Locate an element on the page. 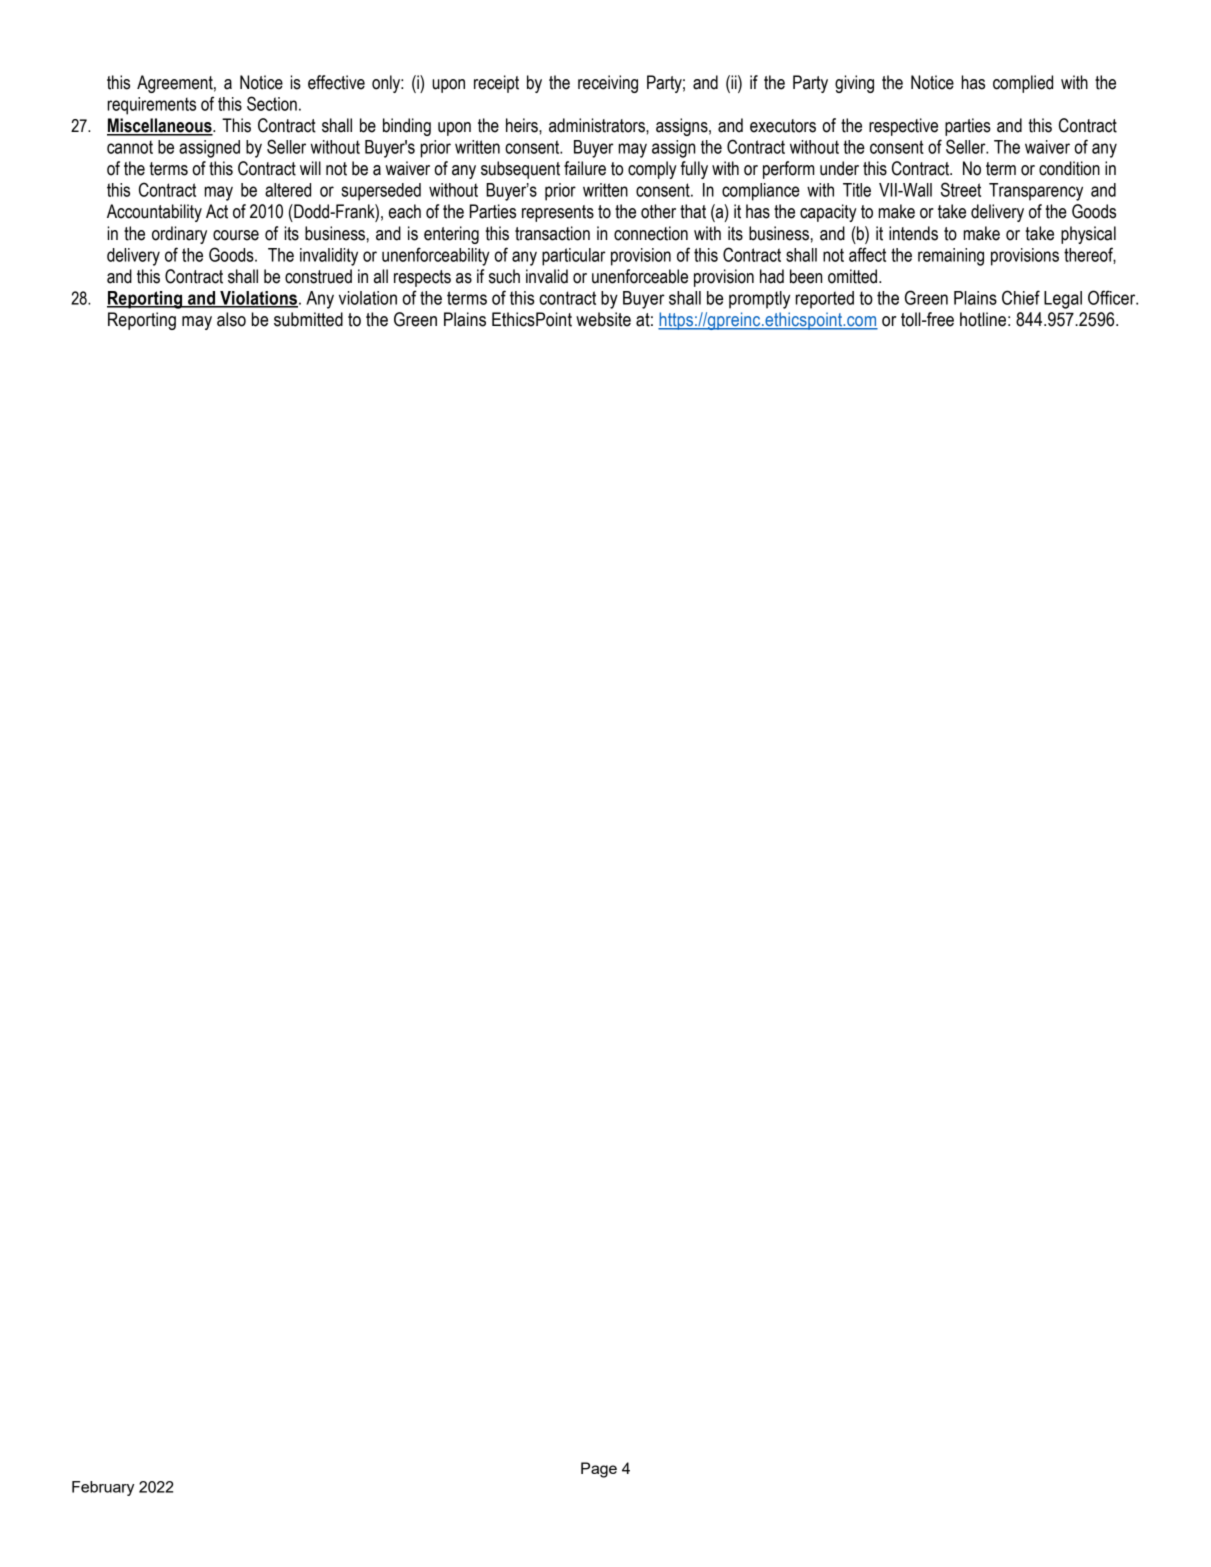 This document has height=1567, width=1211. website is located at coordinates (603, 319).
